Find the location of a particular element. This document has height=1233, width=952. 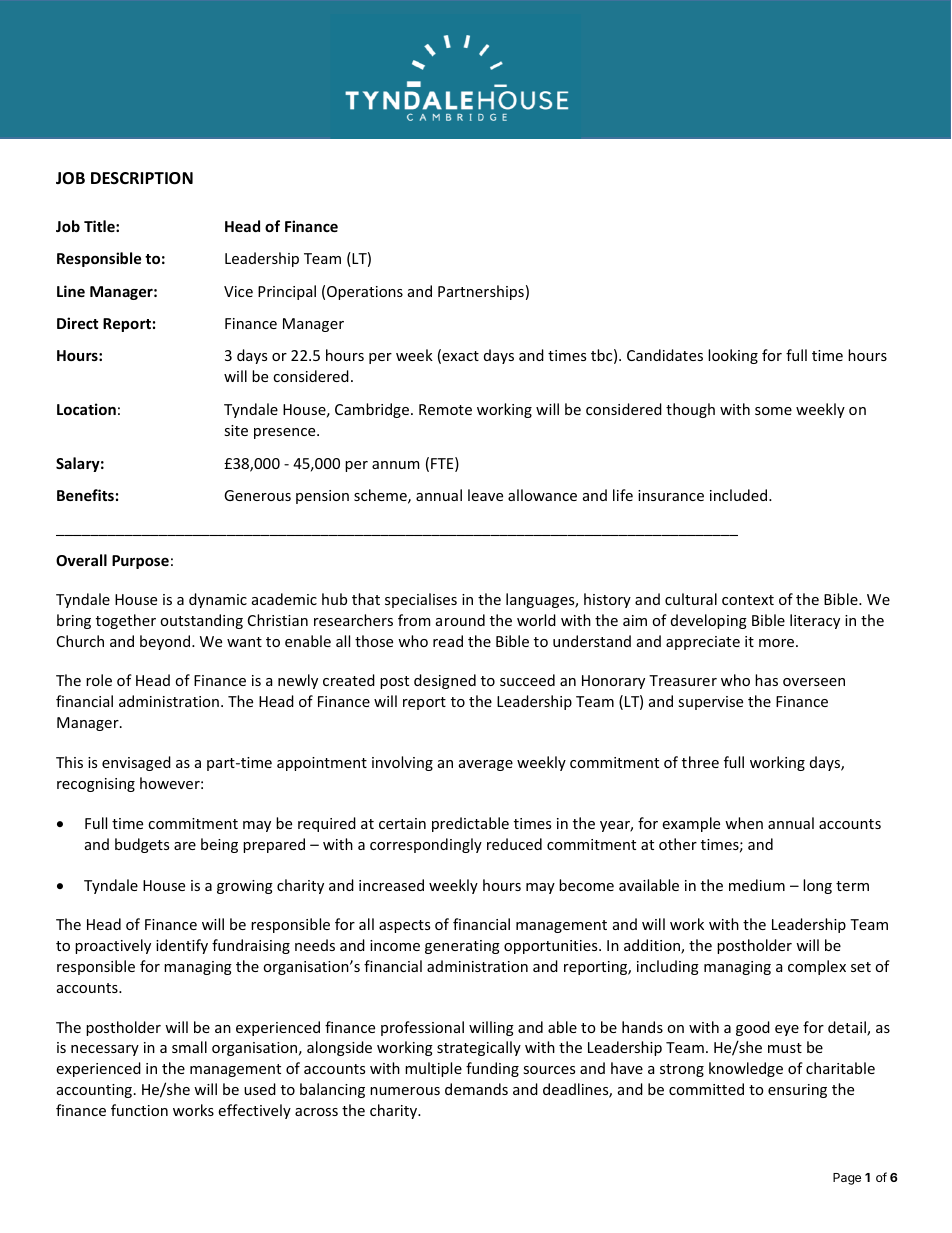

Purpose is located at coordinates (140, 562).
